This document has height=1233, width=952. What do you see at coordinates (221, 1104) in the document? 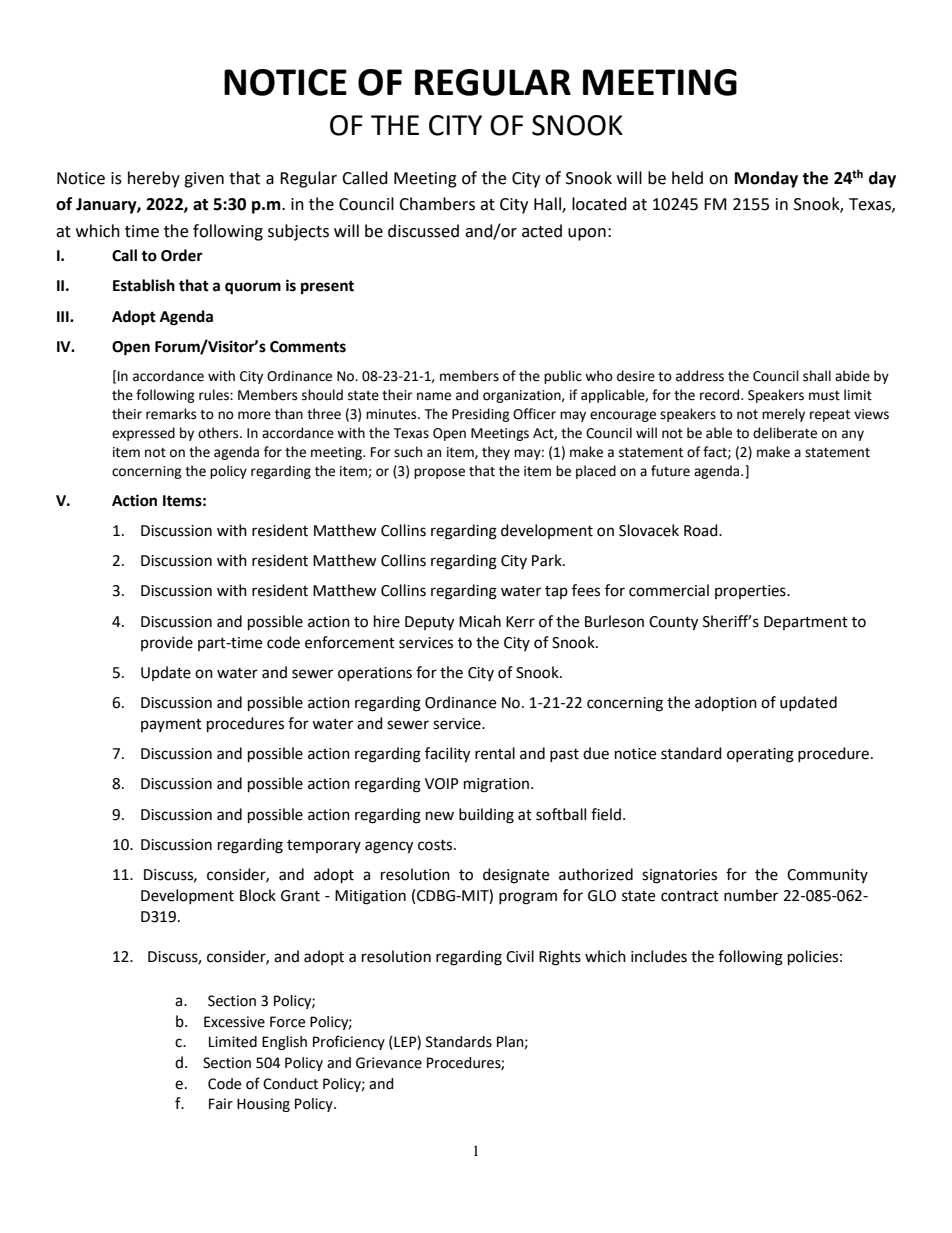
I see `Fair` at bounding box center [221, 1104].
